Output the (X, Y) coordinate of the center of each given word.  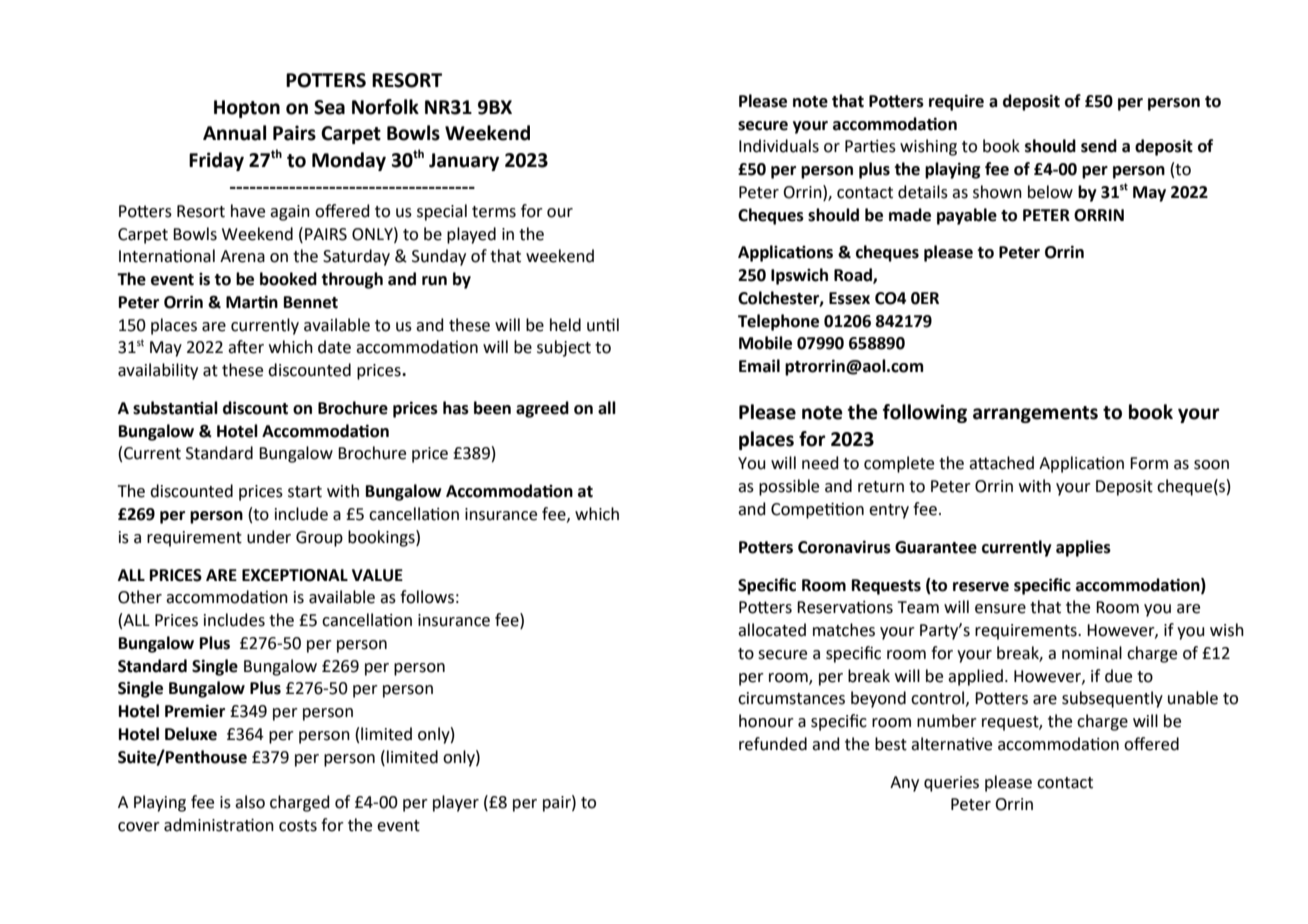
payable (967, 216)
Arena (242, 256)
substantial (175, 408)
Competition (817, 511)
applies (1083, 548)
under (269, 537)
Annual (234, 133)
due (1118, 676)
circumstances (791, 698)
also (250, 802)
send (1099, 146)
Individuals (779, 146)
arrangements (1035, 414)
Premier (195, 711)
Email (759, 366)
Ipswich (799, 276)
